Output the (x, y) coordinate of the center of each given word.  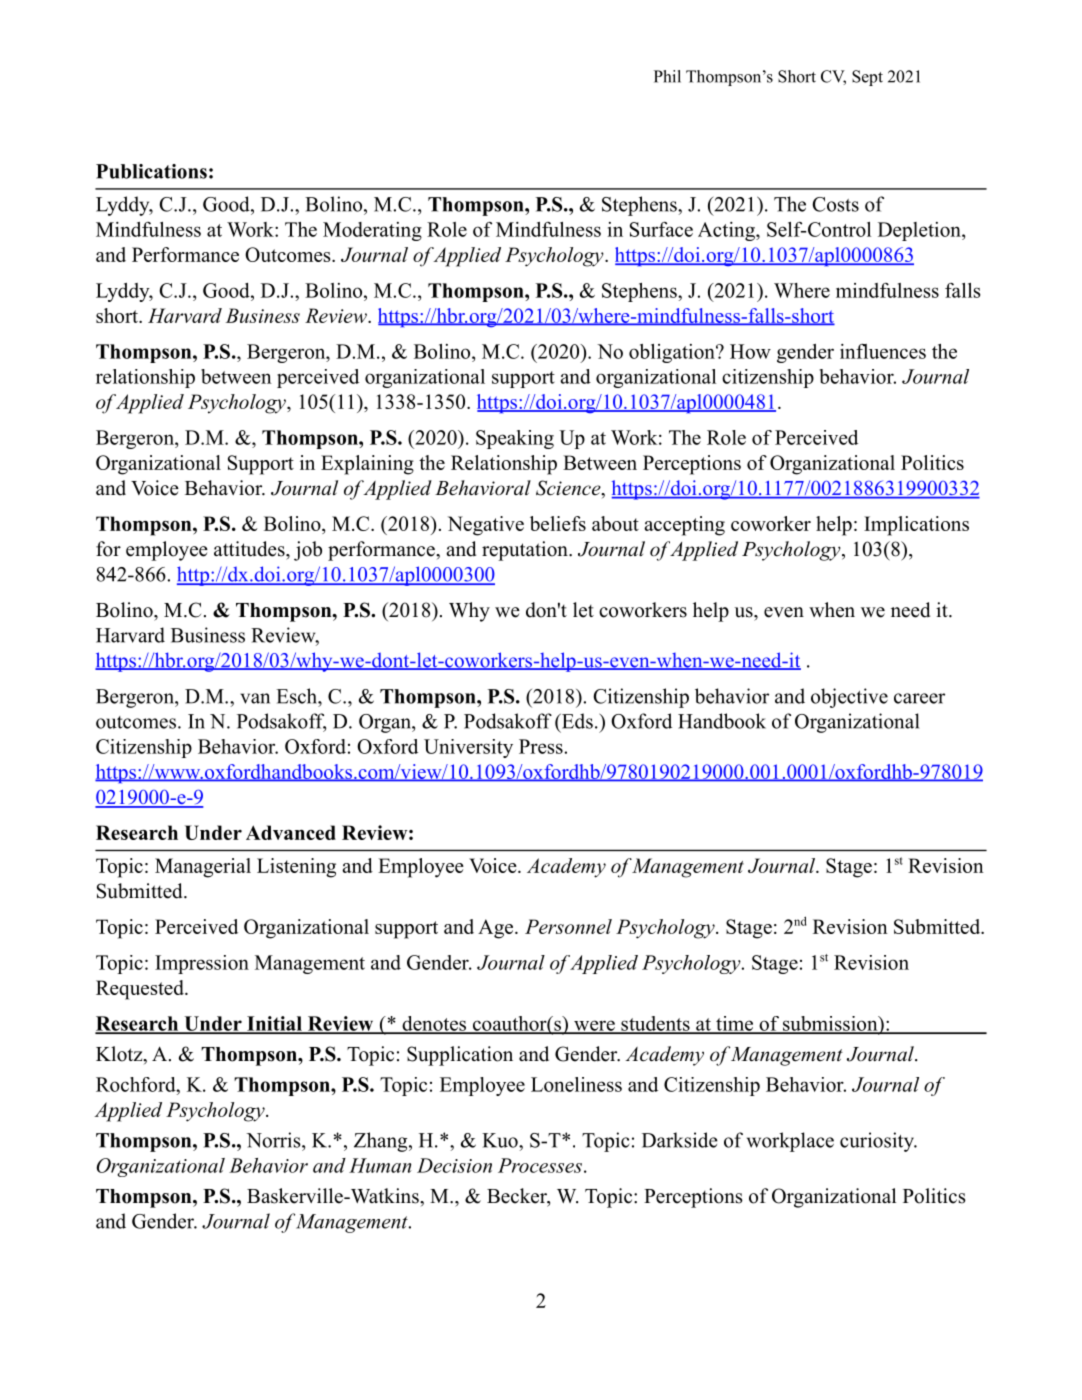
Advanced (291, 832)
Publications (151, 171)
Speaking (515, 439)
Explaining (367, 465)
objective (849, 698)
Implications (916, 526)
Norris (274, 1140)
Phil (667, 76)
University (468, 748)
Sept (867, 78)
